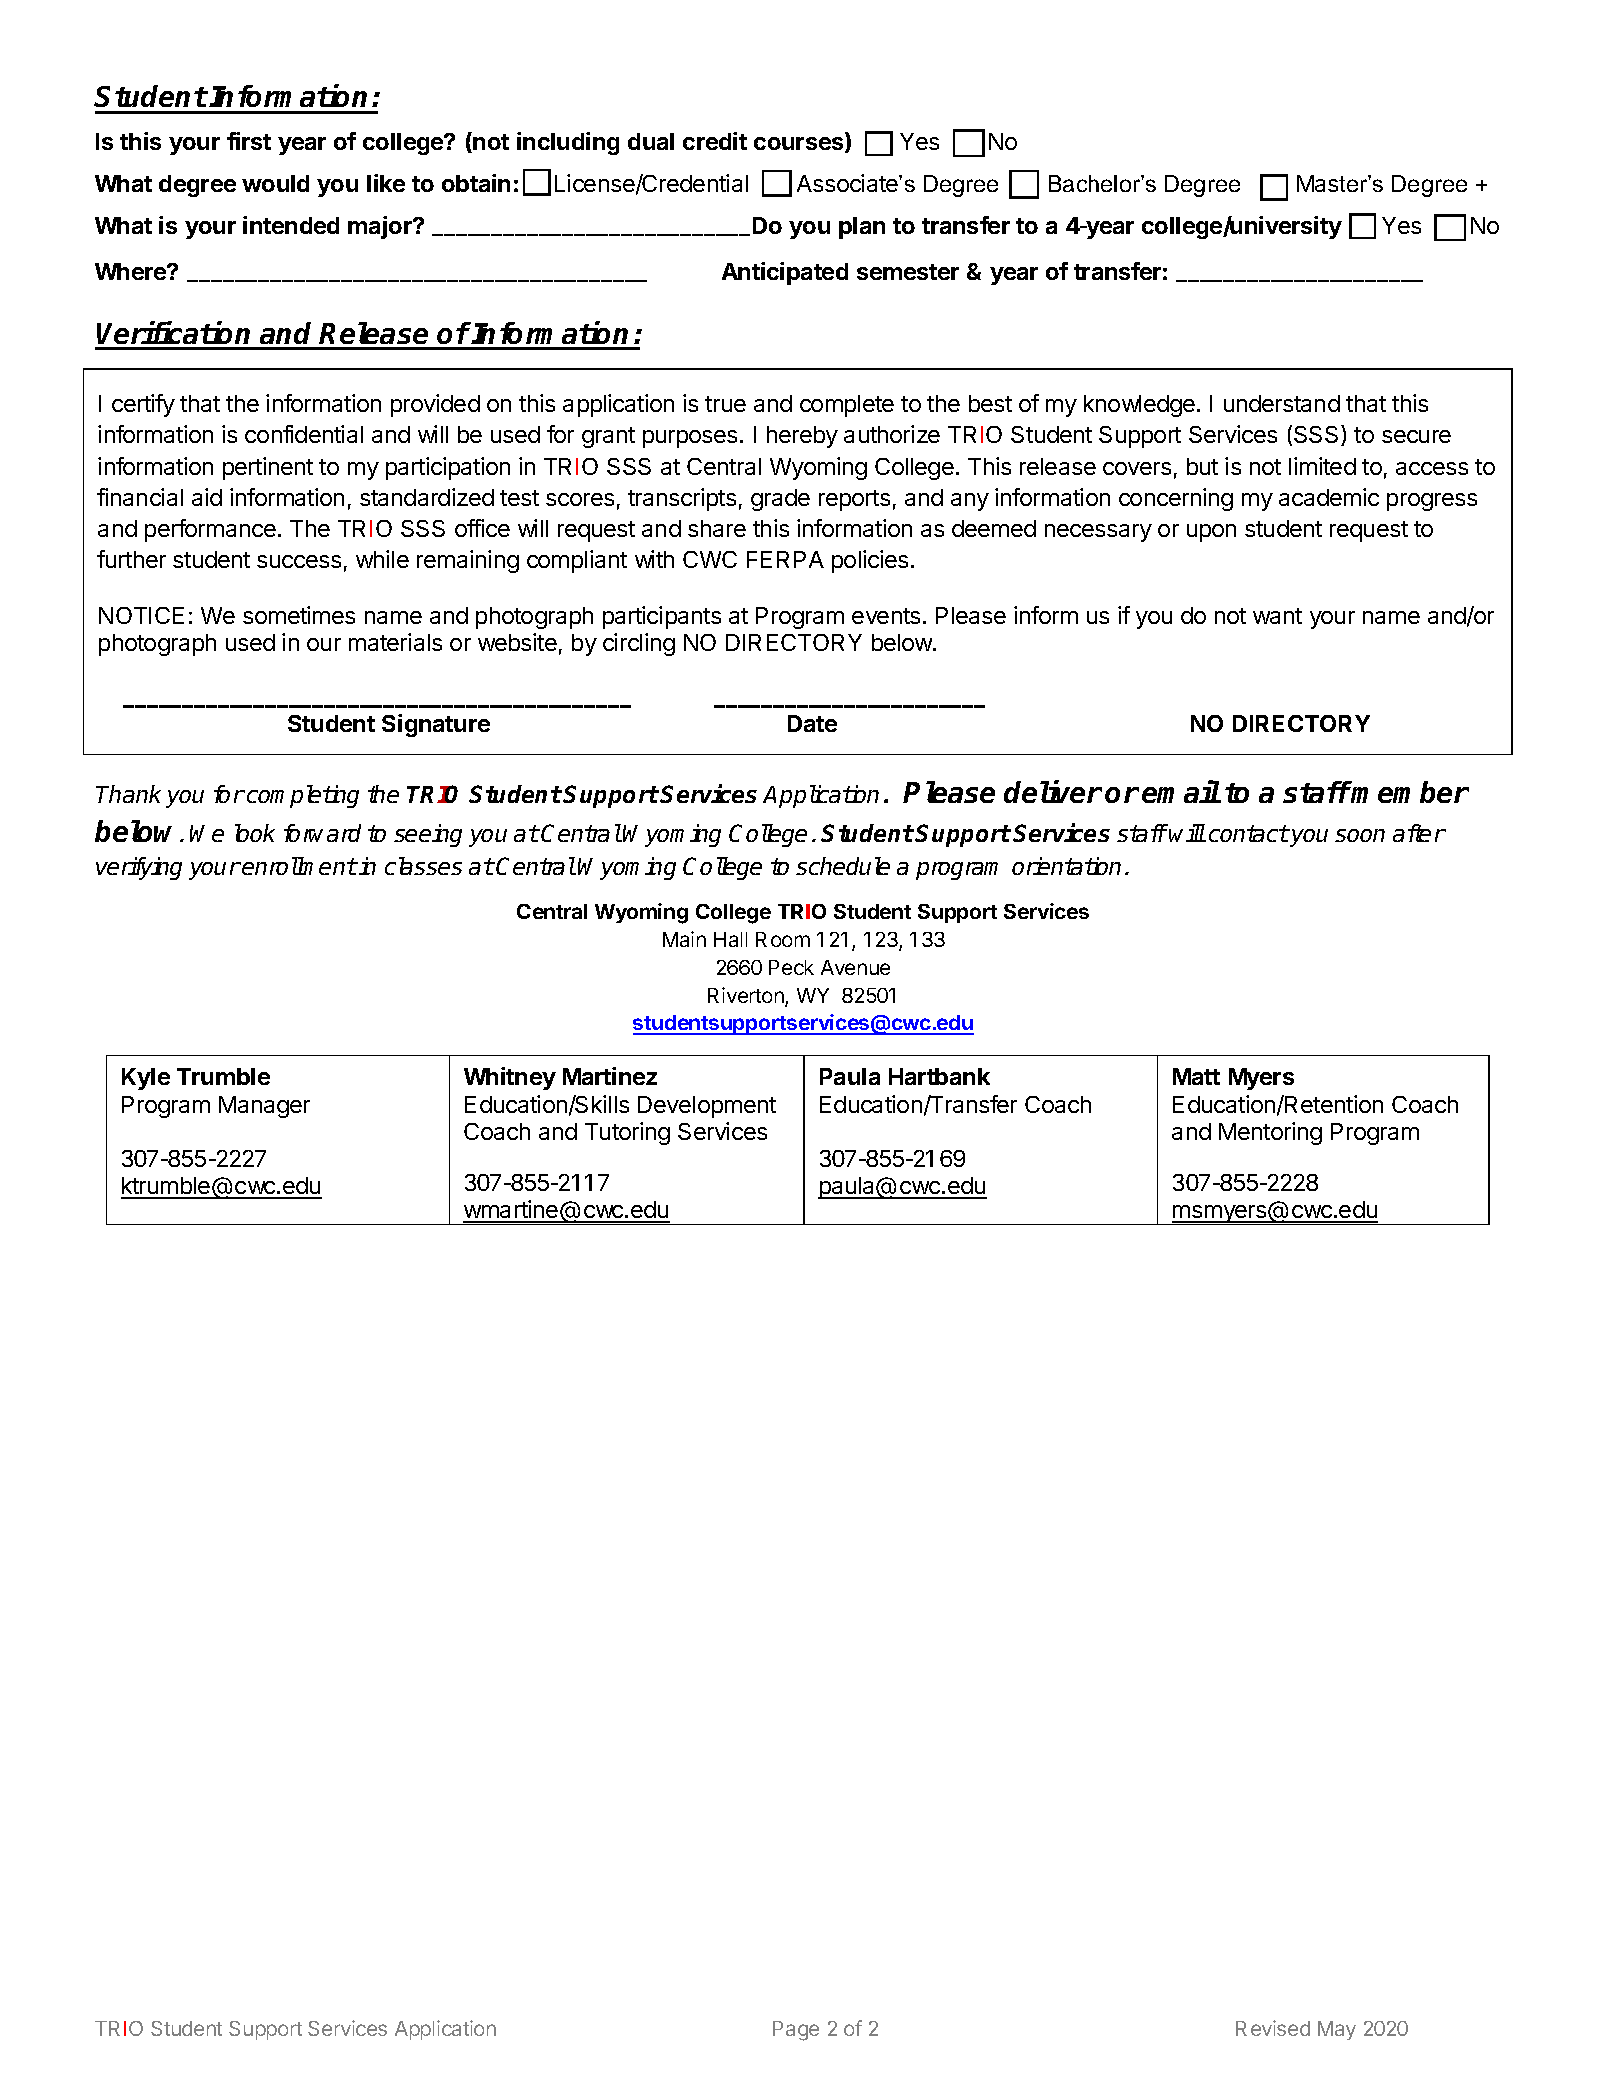 This screenshot has height=2079, width=1607. Describe the element at coordinates (1270, 1133) in the screenshot. I see `Mentoring` at that location.
